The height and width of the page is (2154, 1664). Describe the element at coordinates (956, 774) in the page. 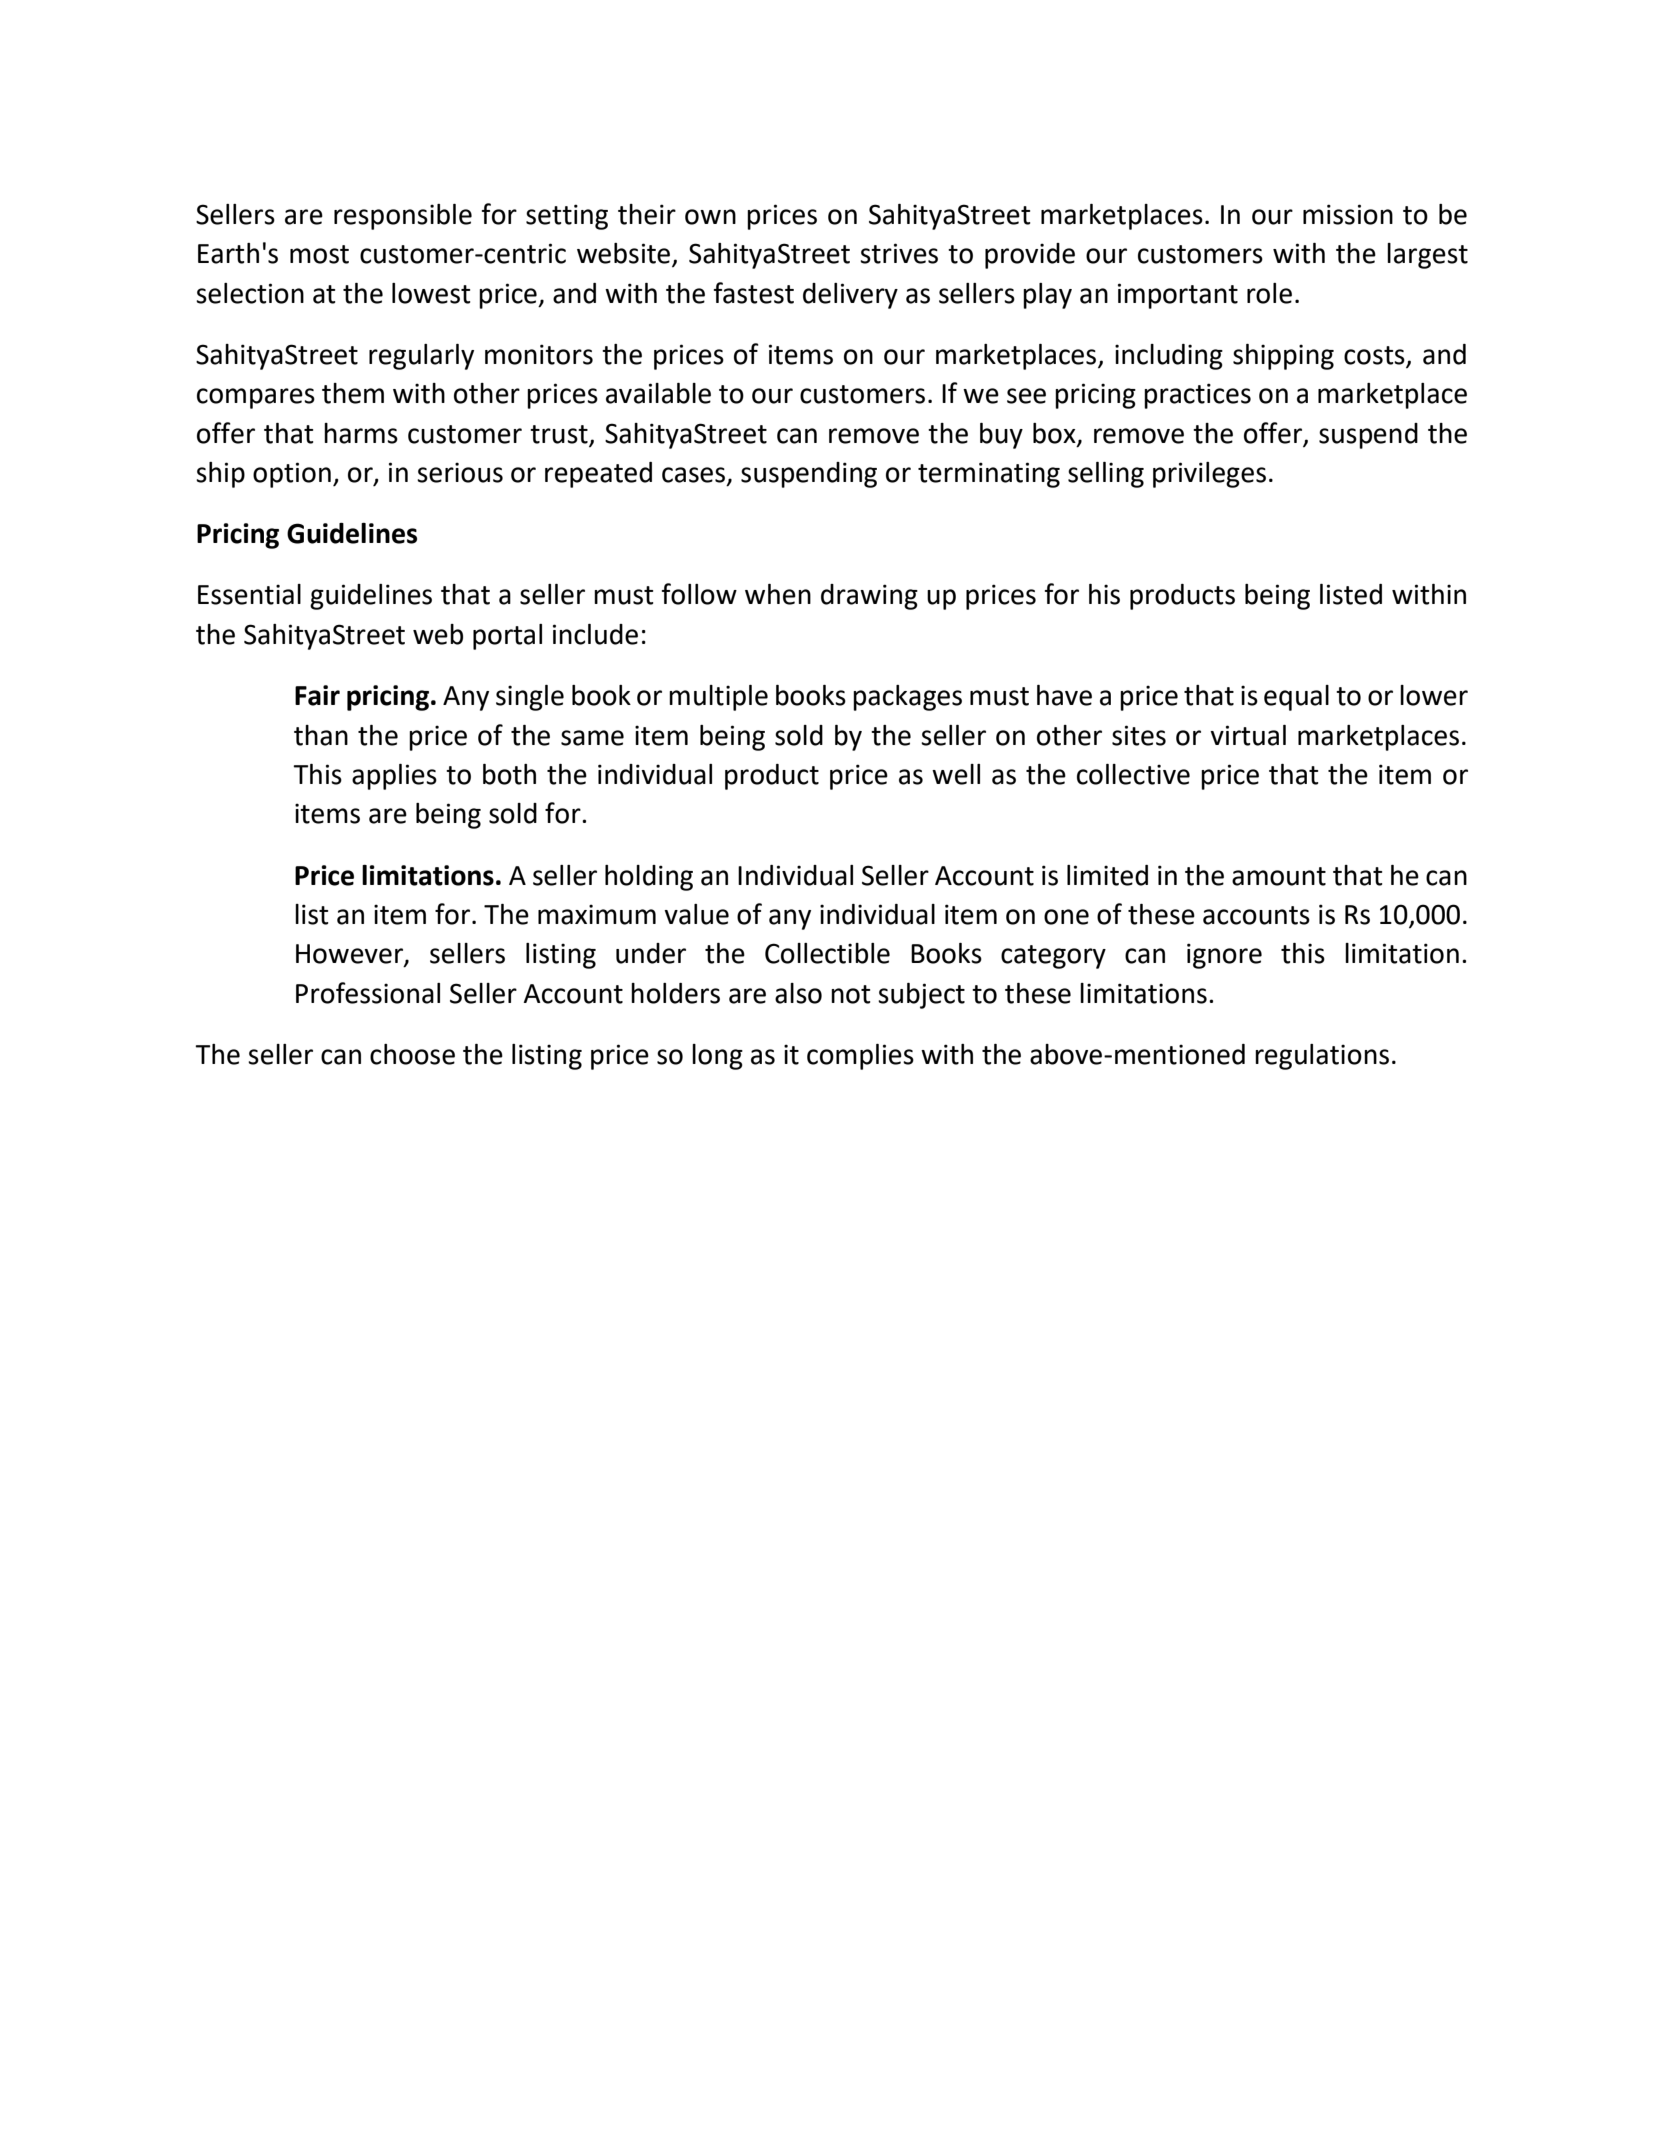

I see `well` at that location.
